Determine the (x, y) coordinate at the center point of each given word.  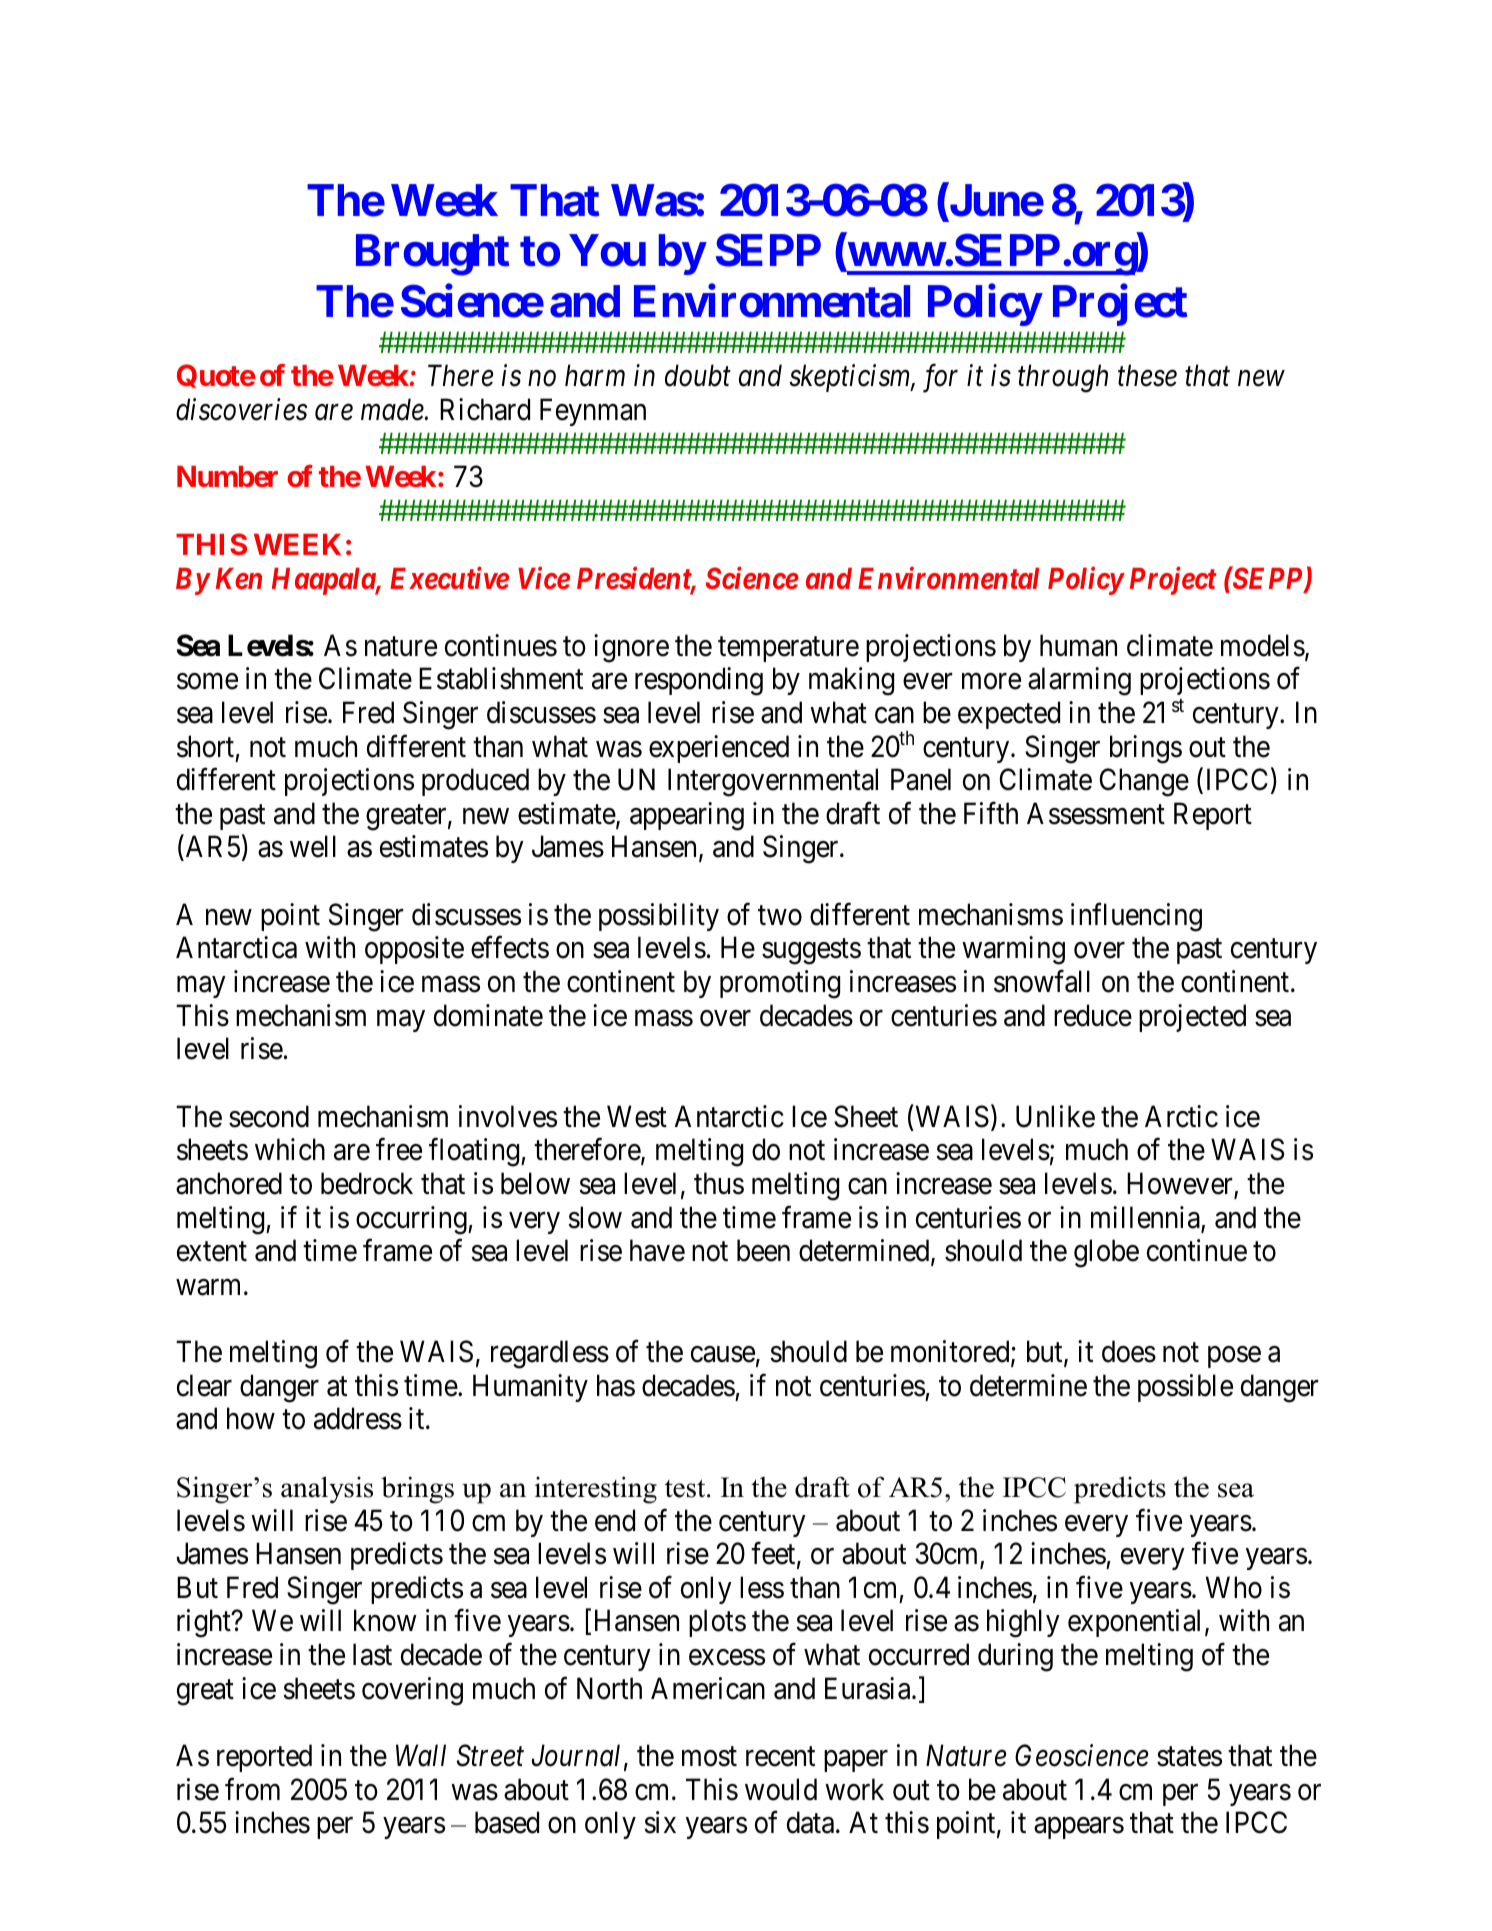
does (1129, 1351)
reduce (1093, 1015)
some (207, 682)
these (1147, 375)
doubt (698, 375)
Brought (432, 255)
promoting (780, 984)
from (252, 1789)
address (358, 1419)
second (269, 1116)
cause (723, 1355)
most (709, 1757)
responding (699, 681)
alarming (1079, 681)
